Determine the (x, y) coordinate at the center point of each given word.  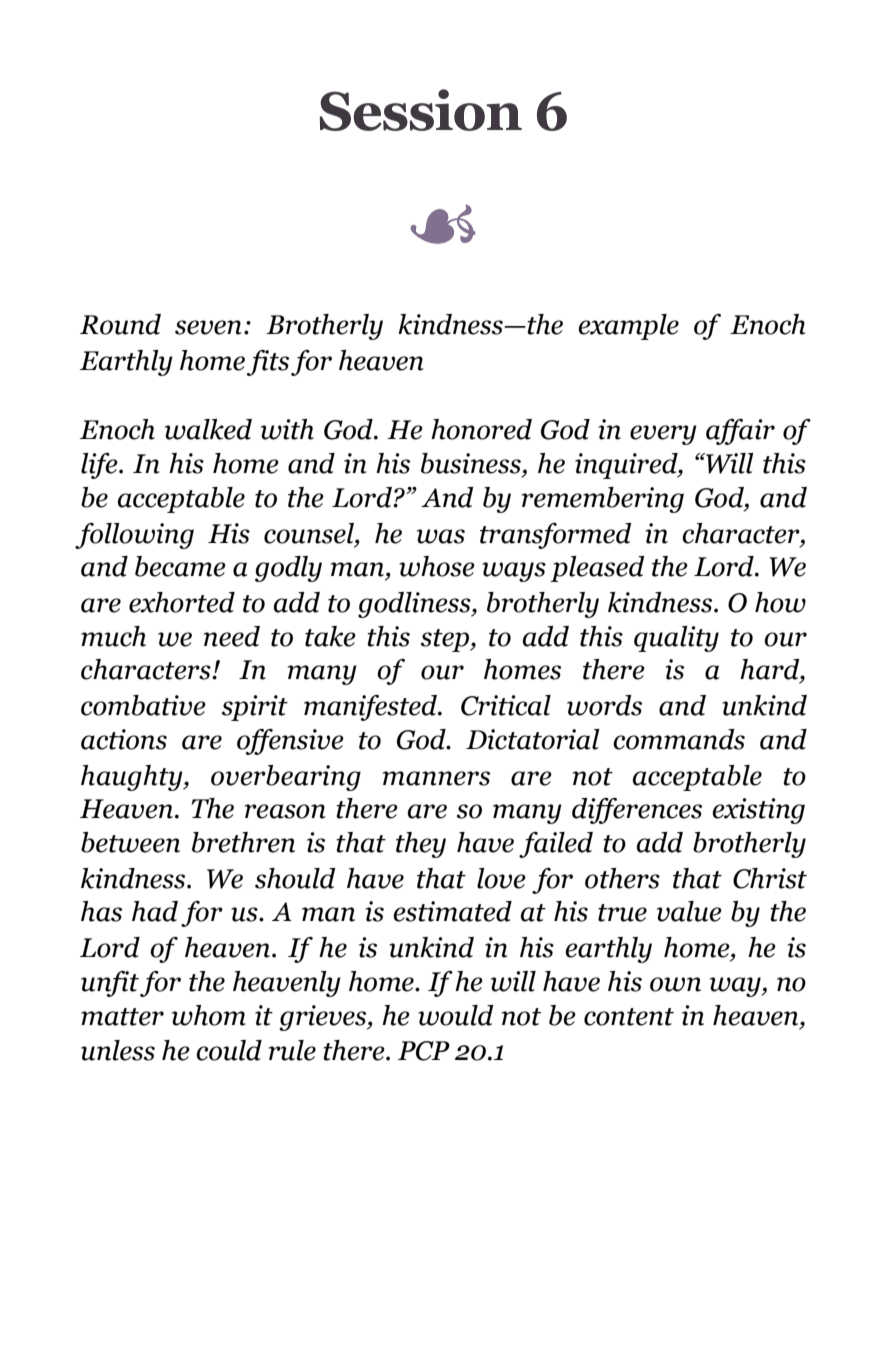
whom (209, 1015)
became (180, 566)
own (675, 984)
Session (421, 110)
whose (437, 566)
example (628, 327)
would (455, 1015)
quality (676, 639)
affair (740, 432)
